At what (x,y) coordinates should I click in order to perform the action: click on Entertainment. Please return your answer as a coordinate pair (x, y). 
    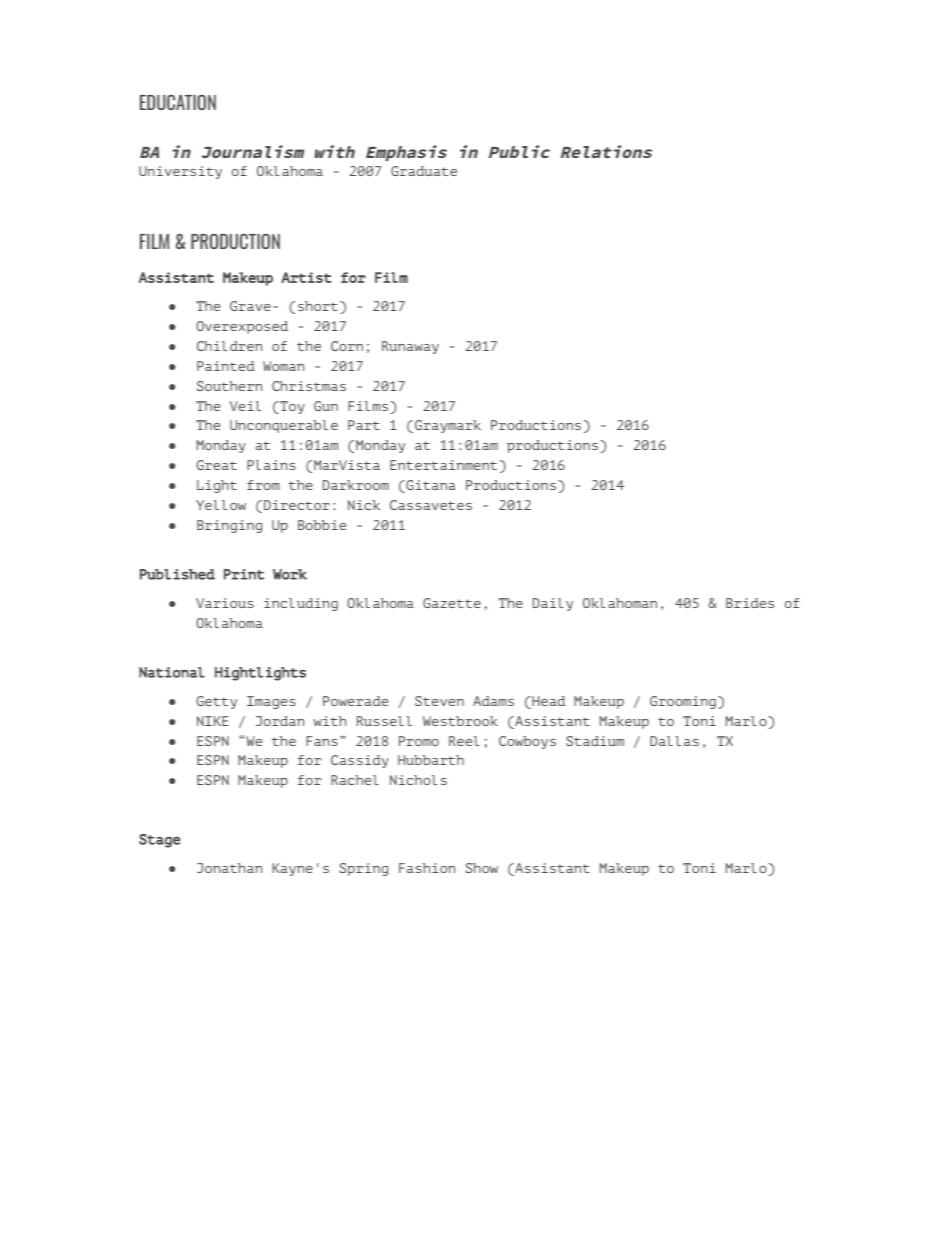
    Looking at the image, I should click on (443, 465).
